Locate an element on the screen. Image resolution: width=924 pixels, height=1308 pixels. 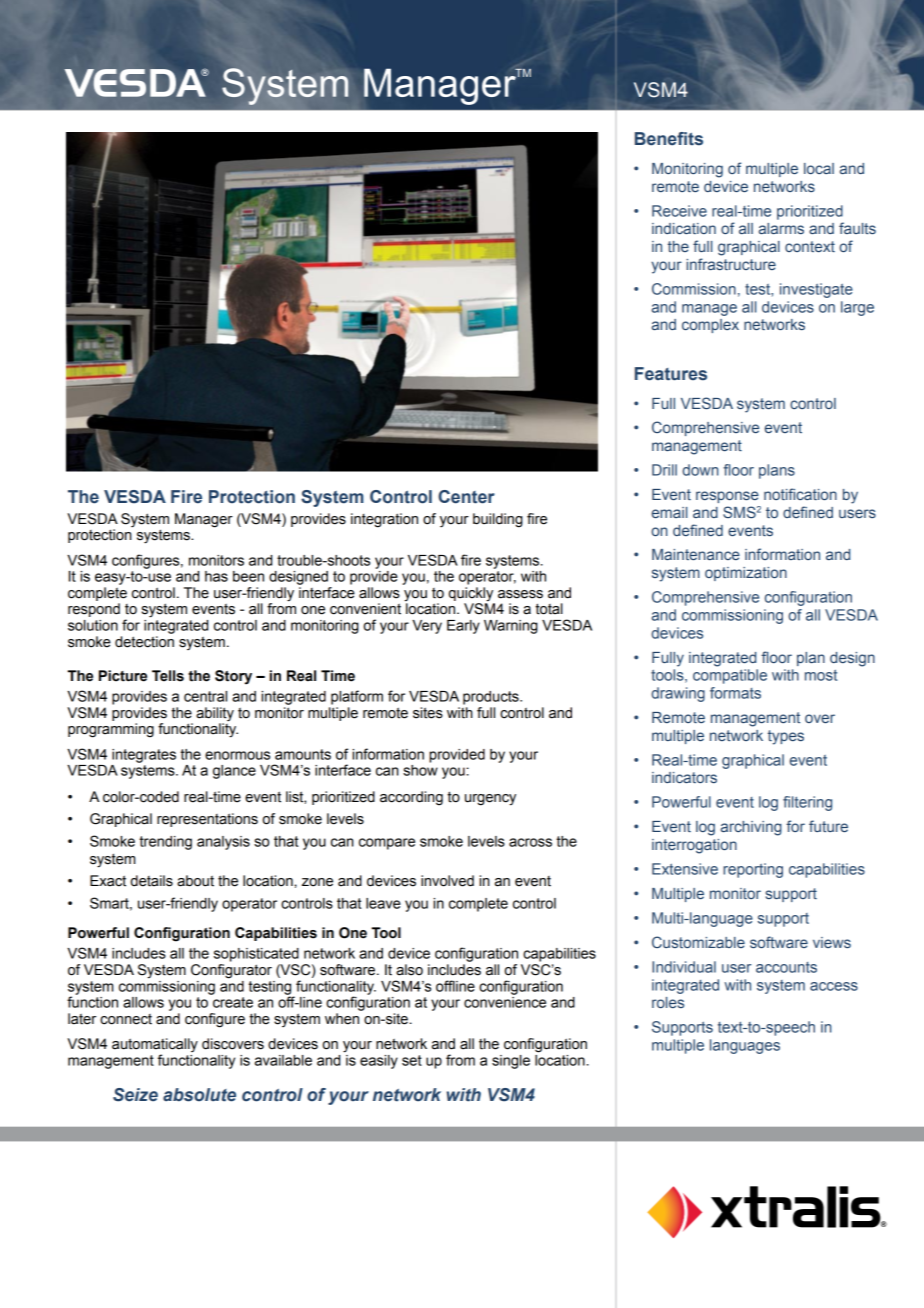
local is located at coordinates (819, 168).
